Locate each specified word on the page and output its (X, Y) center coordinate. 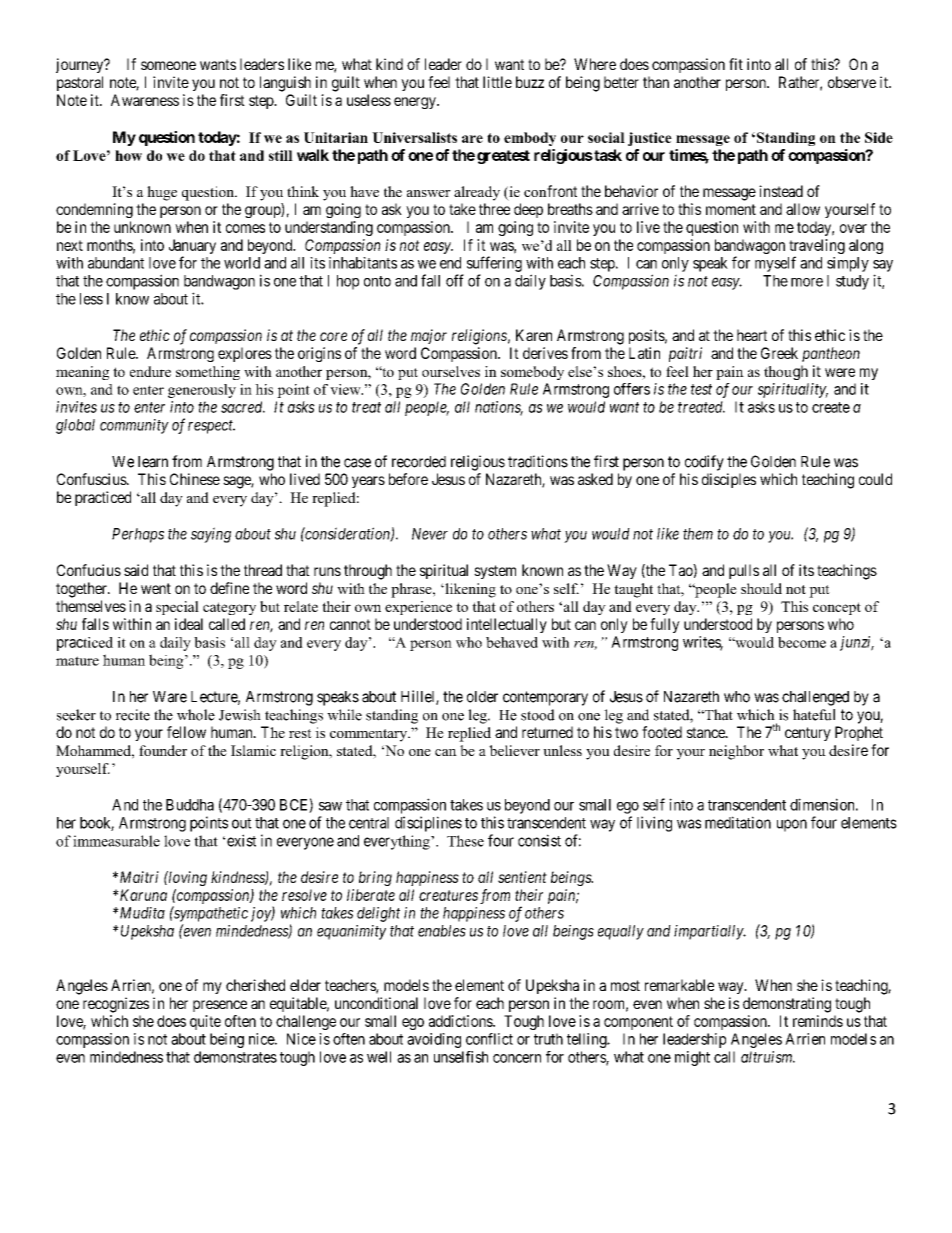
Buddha (190, 805)
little (497, 82)
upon (792, 825)
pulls (744, 571)
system (495, 572)
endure (150, 371)
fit (736, 64)
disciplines (428, 824)
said (136, 570)
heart (752, 335)
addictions (461, 1021)
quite (205, 1022)
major (429, 336)
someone (168, 65)
